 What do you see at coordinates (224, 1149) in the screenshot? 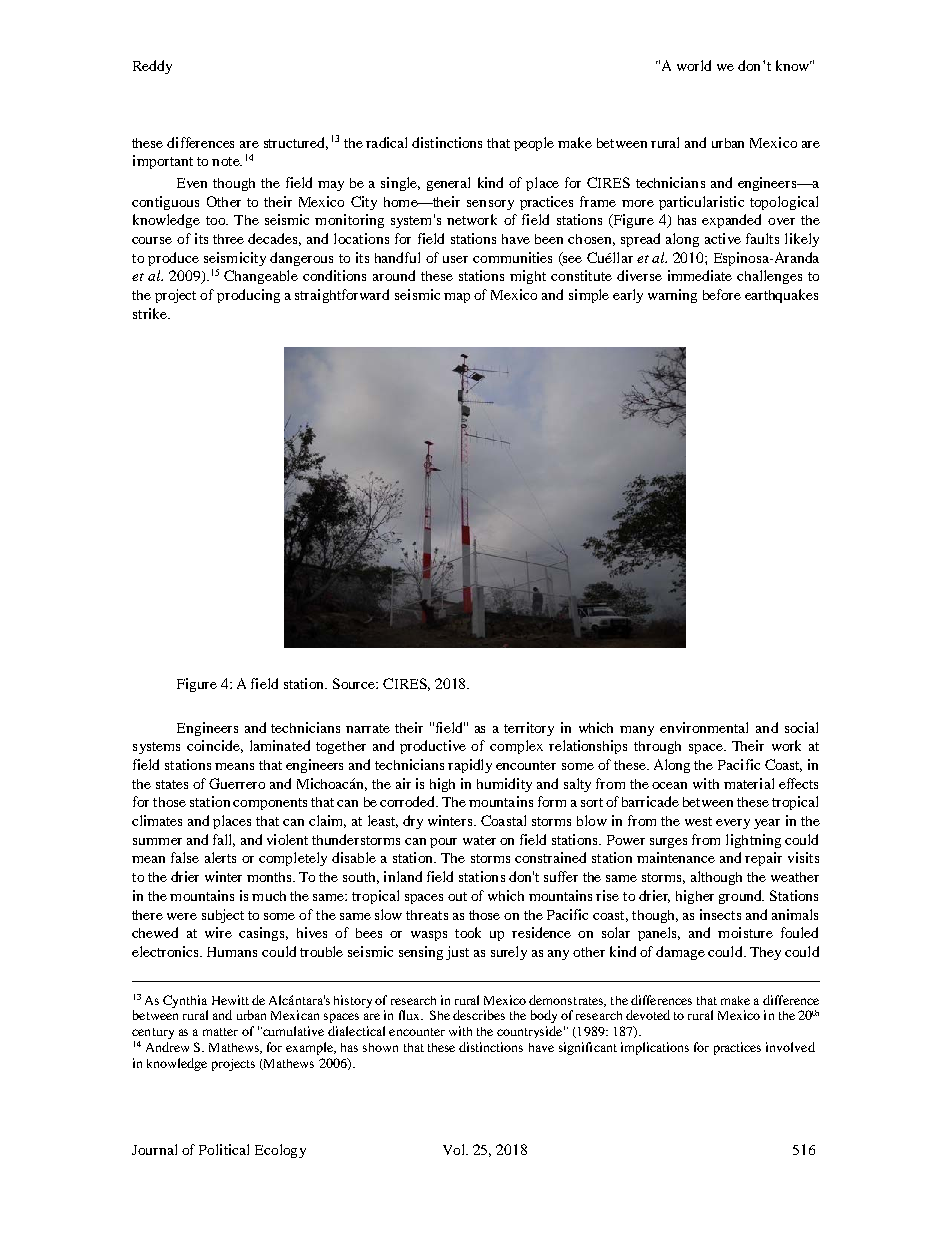
I see `Political` at bounding box center [224, 1149].
